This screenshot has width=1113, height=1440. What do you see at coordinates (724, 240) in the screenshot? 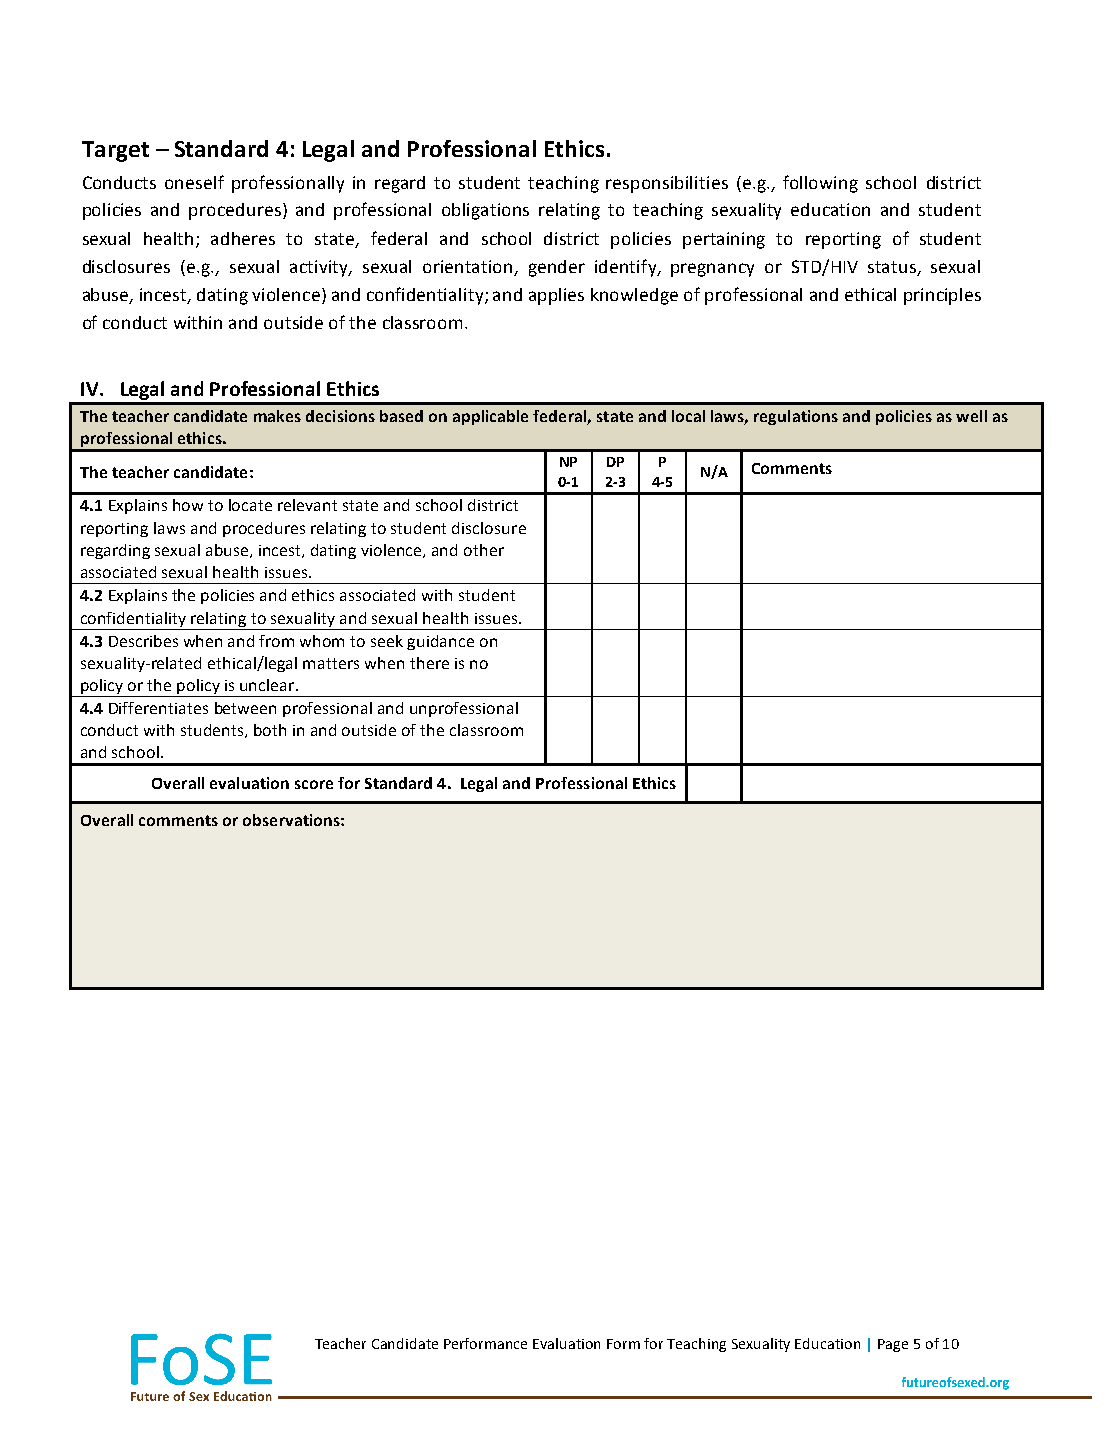
I see `pertaining` at bounding box center [724, 240].
